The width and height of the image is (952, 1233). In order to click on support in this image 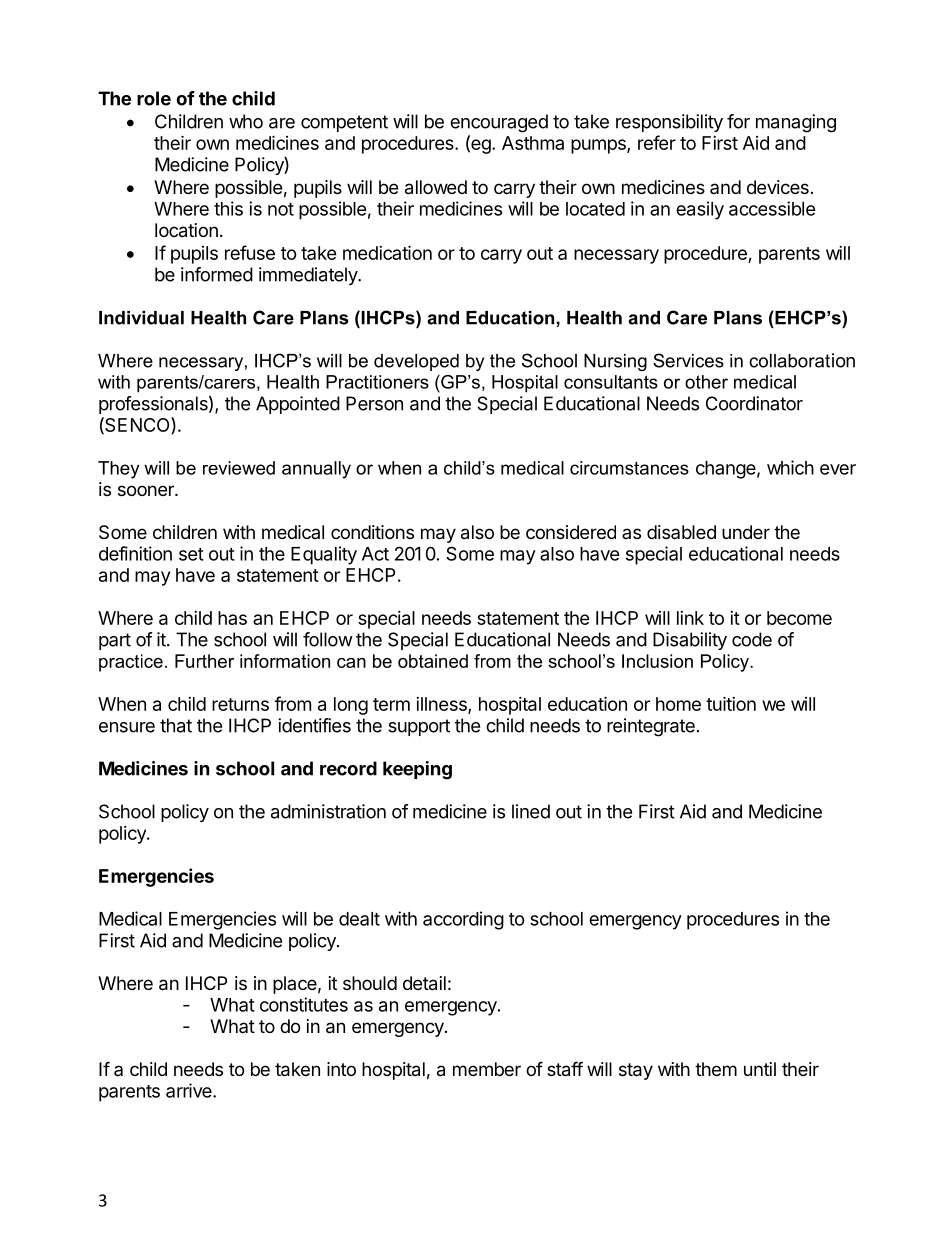, I will do `click(419, 727)`.
